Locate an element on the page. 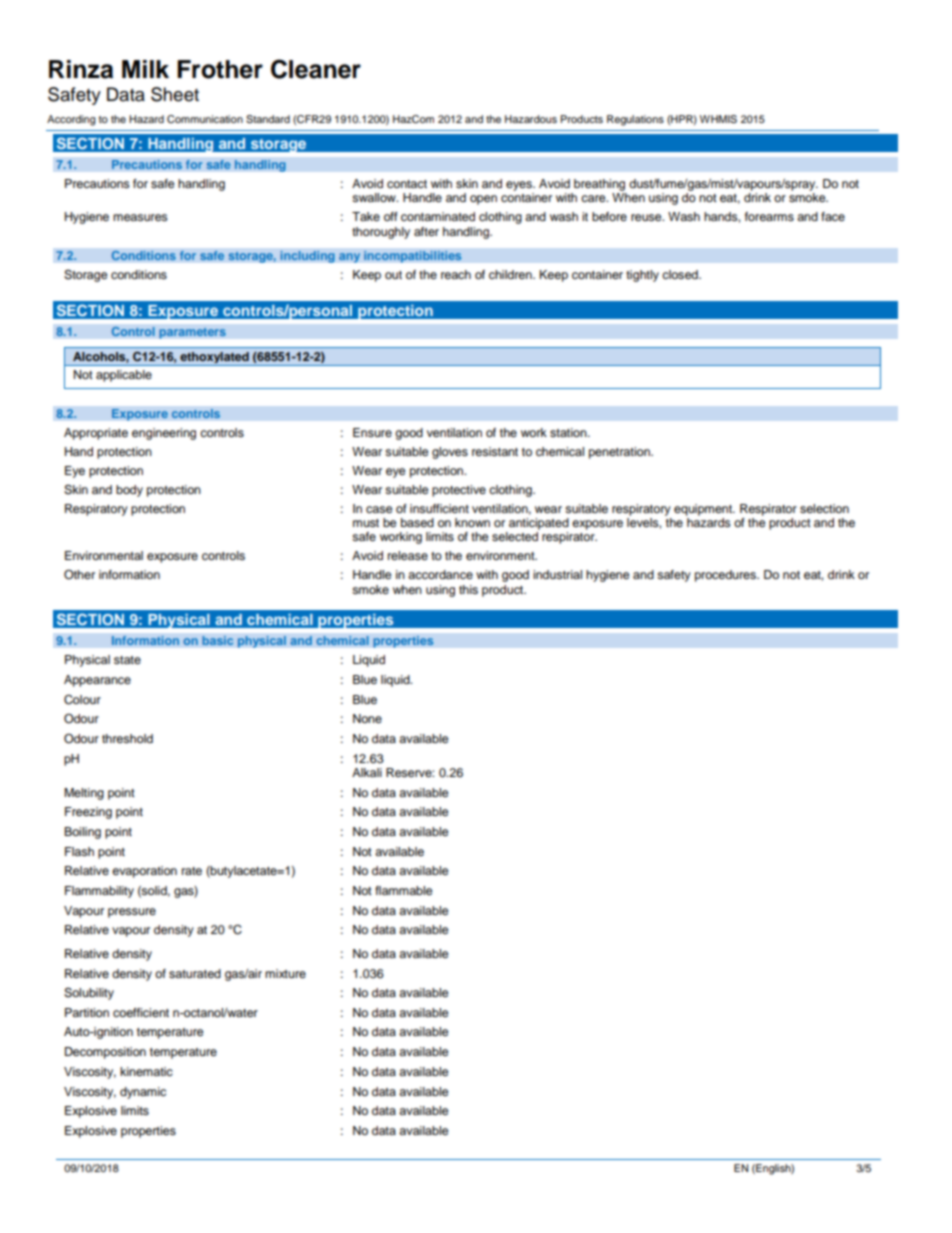 This page has width=952, height=1233. contact is located at coordinates (407, 184).
